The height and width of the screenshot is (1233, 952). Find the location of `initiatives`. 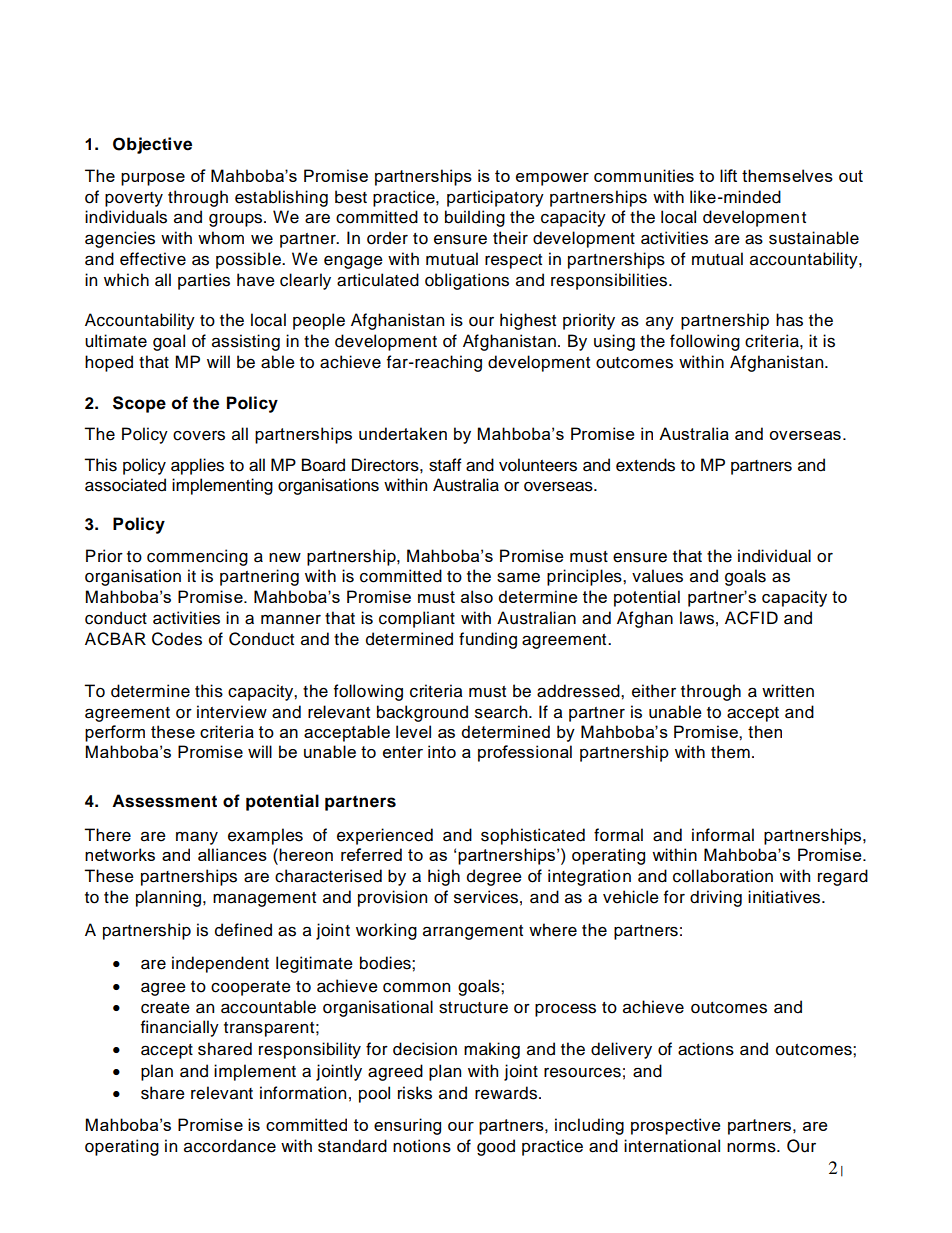

initiatives is located at coordinates (785, 897).
